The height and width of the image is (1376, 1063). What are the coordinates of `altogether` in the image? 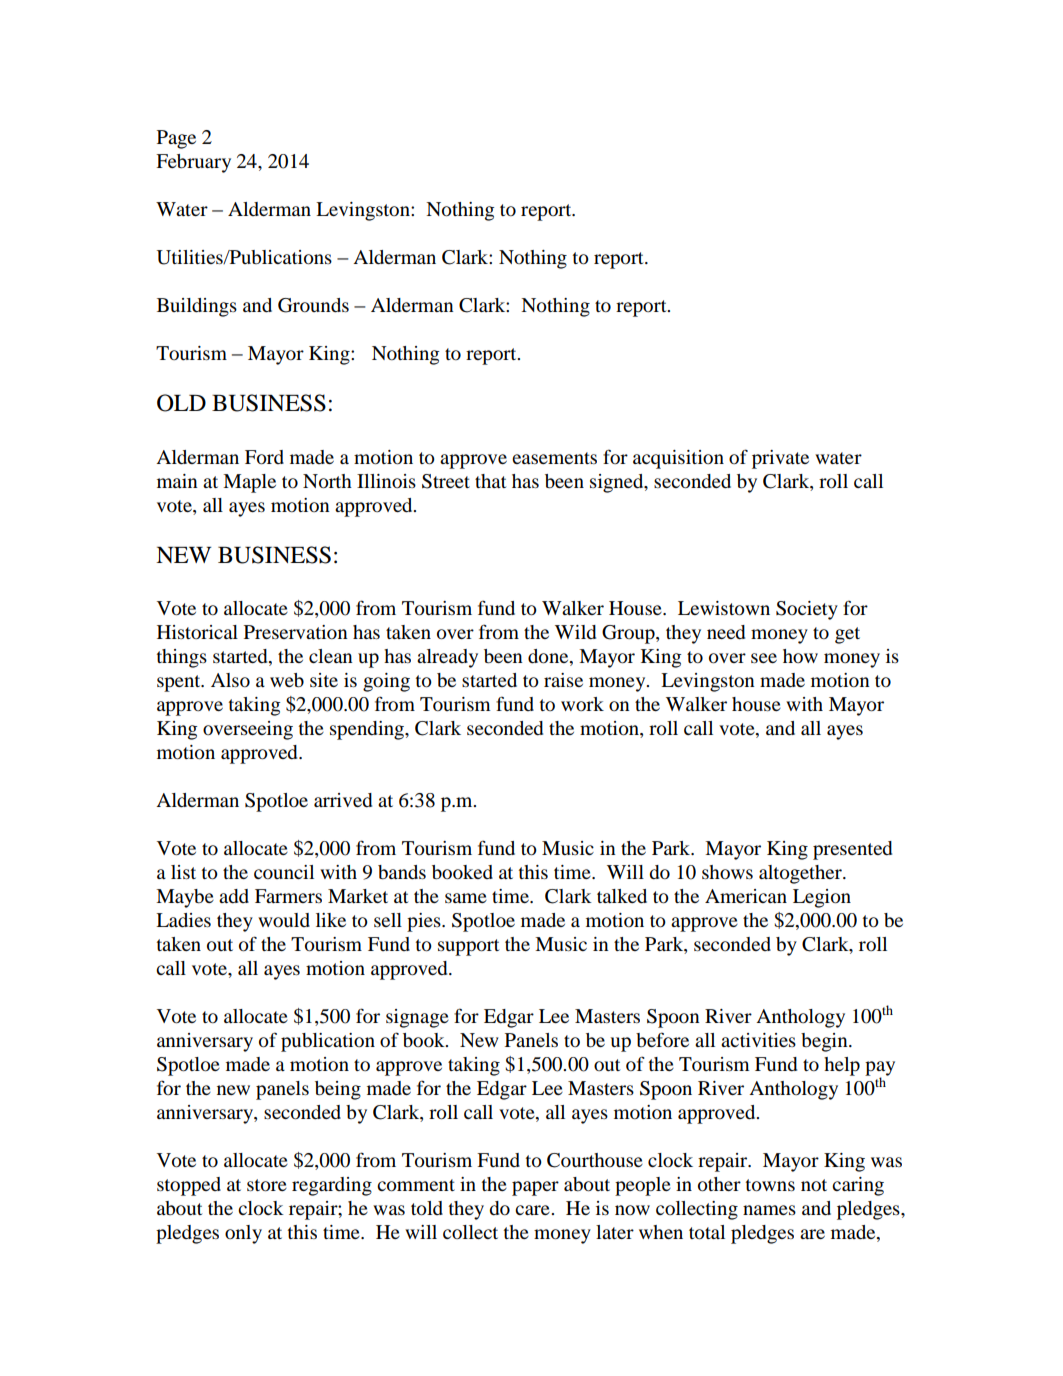 It's located at (801, 874).
